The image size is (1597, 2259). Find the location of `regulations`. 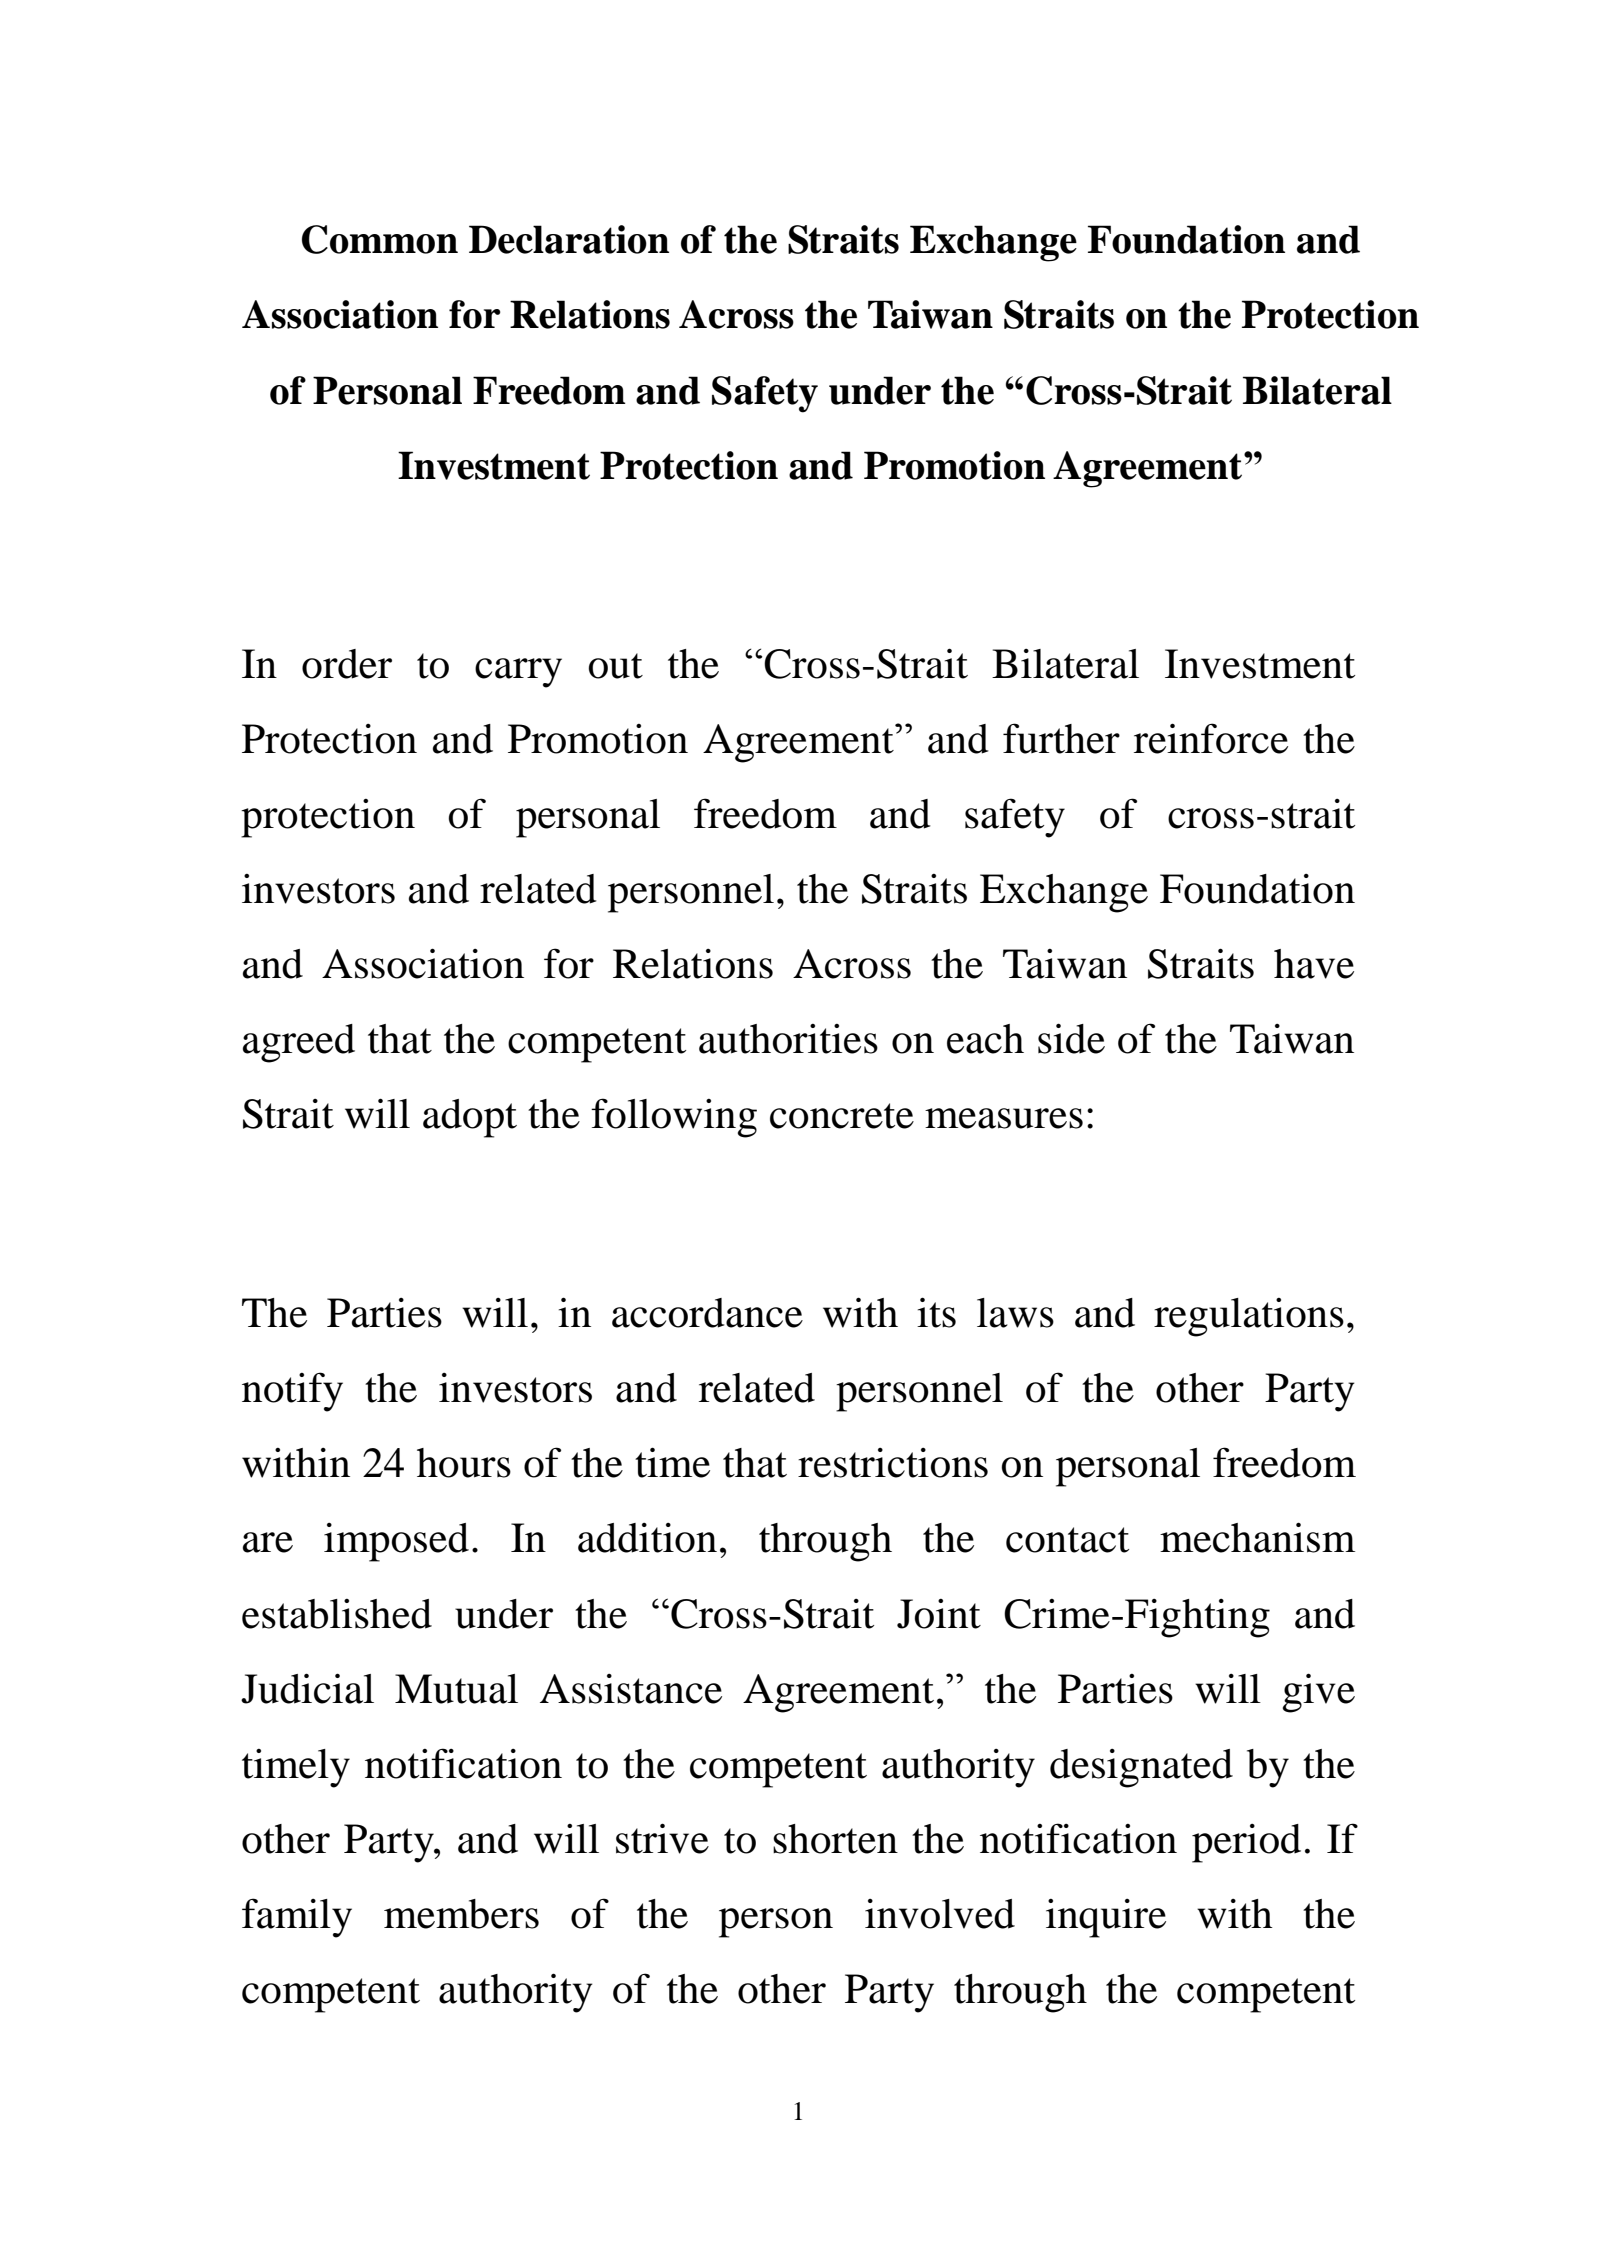

regulations is located at coordinates (1249, 1317).
